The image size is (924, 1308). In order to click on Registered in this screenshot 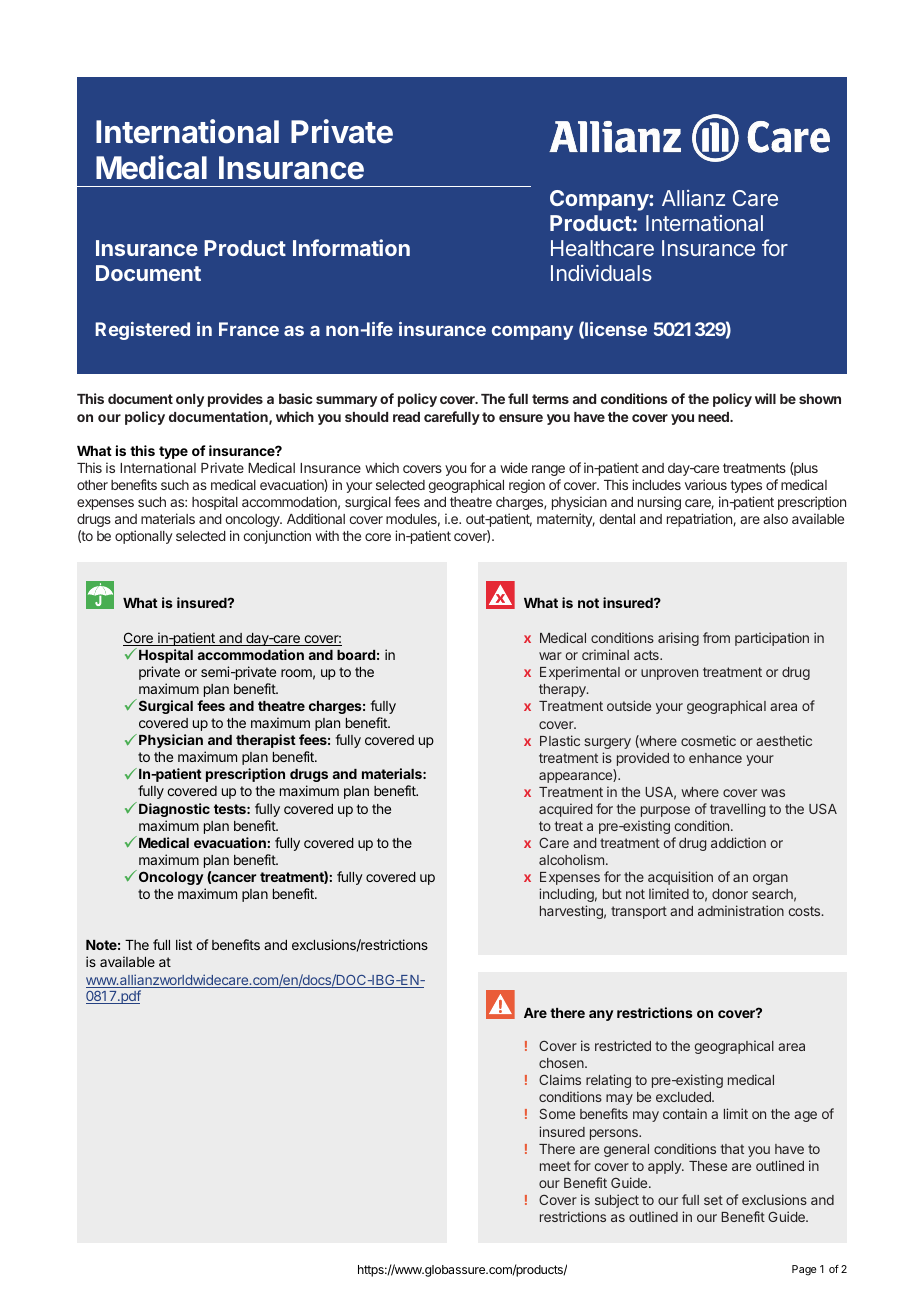, I will do `click(142, 331)`.
